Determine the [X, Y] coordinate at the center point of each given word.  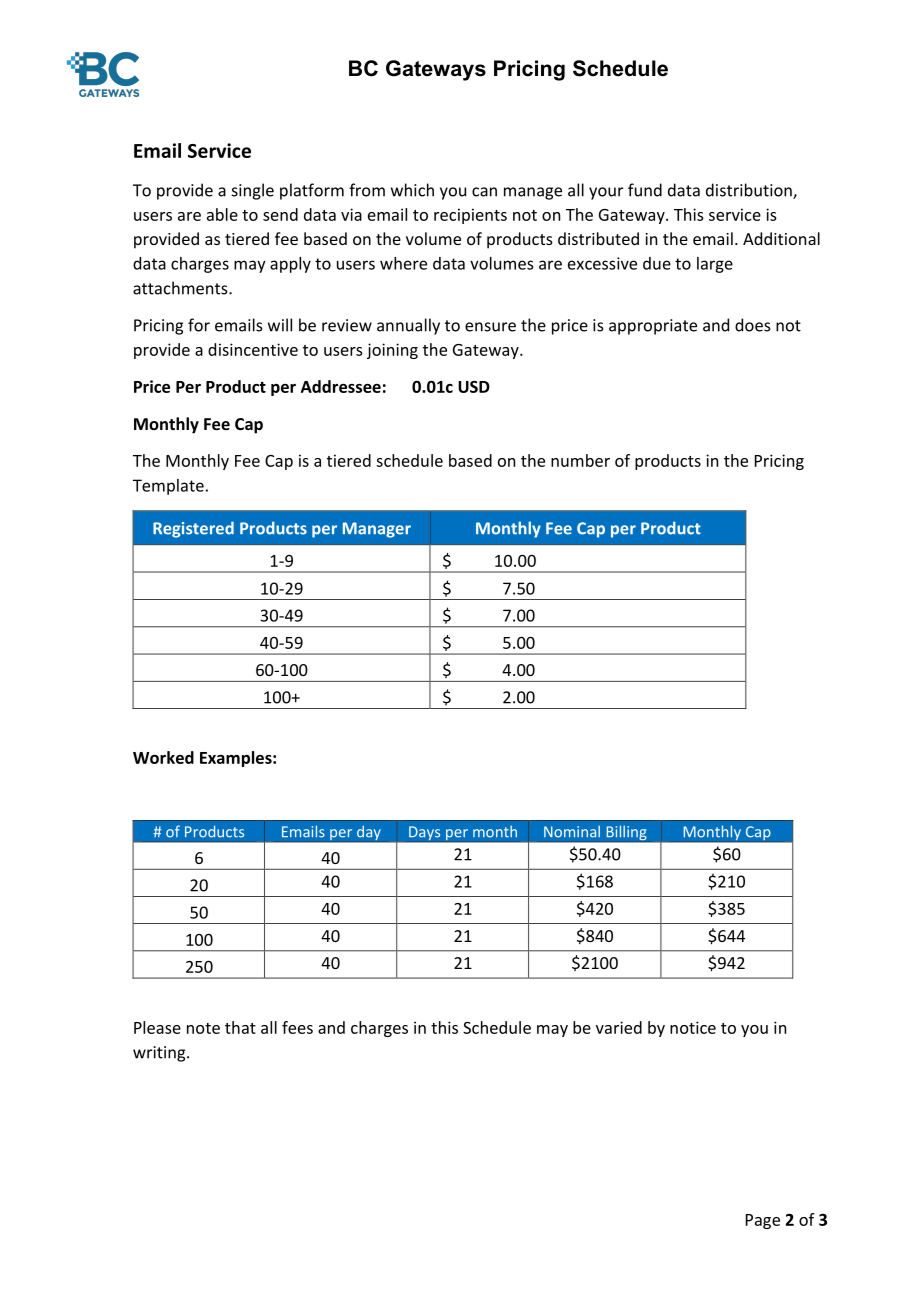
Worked [163, 757]
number [580, 460]
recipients [470, 216]
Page [763, 1221]
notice [693, 1027]
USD [474, 386]
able [222, 214]
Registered [193, 529]
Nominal [572, 831]
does [753, 325]
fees [297, 1027]
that [240, 1027]
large [715, 265]
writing [160, 1054]
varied [619, 1027]
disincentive [253, 349]
